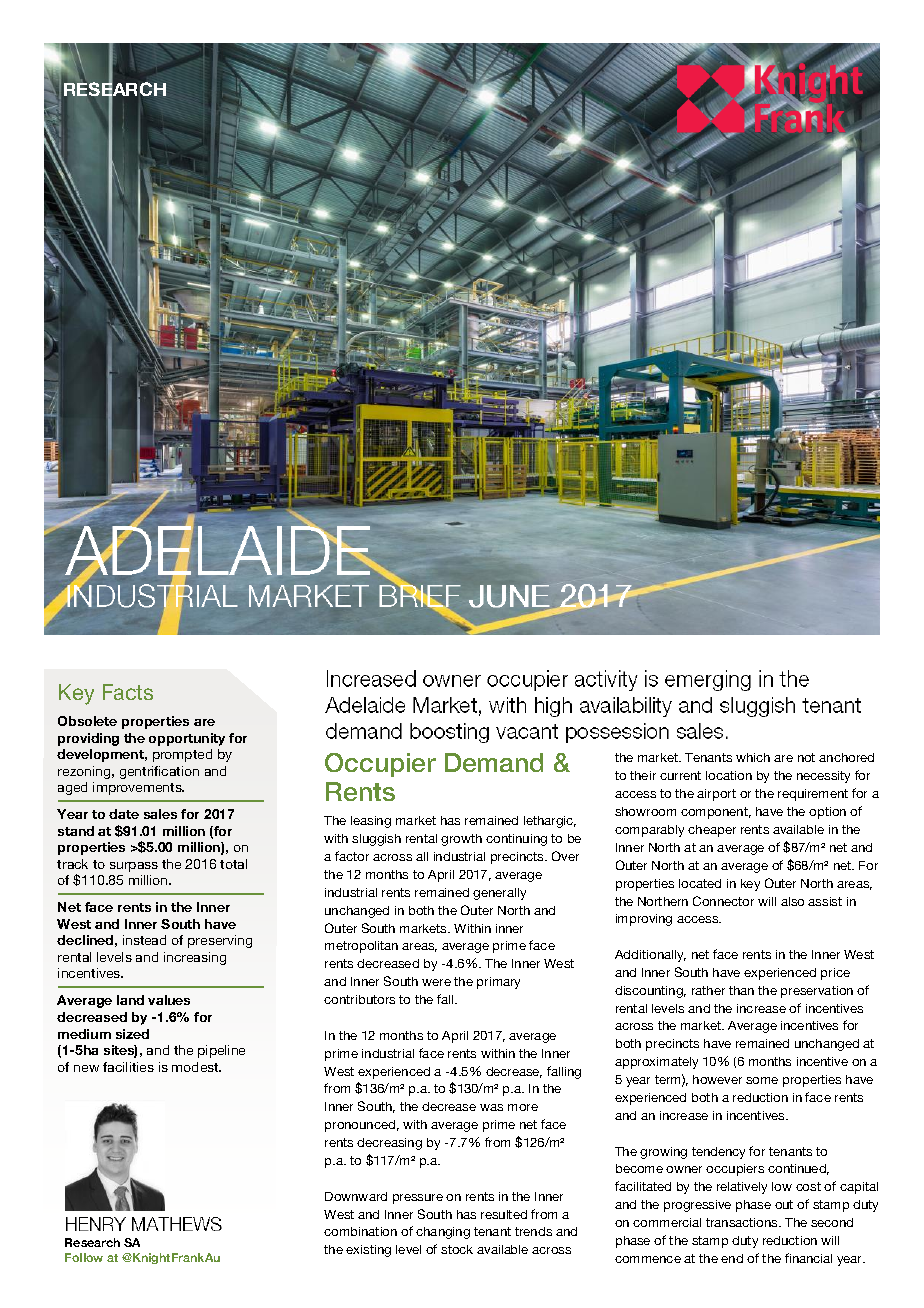 The width and height of the image is (924, 1308). Describe the element at coordinates (461, 840) in the image. I see `growth` at that location.
